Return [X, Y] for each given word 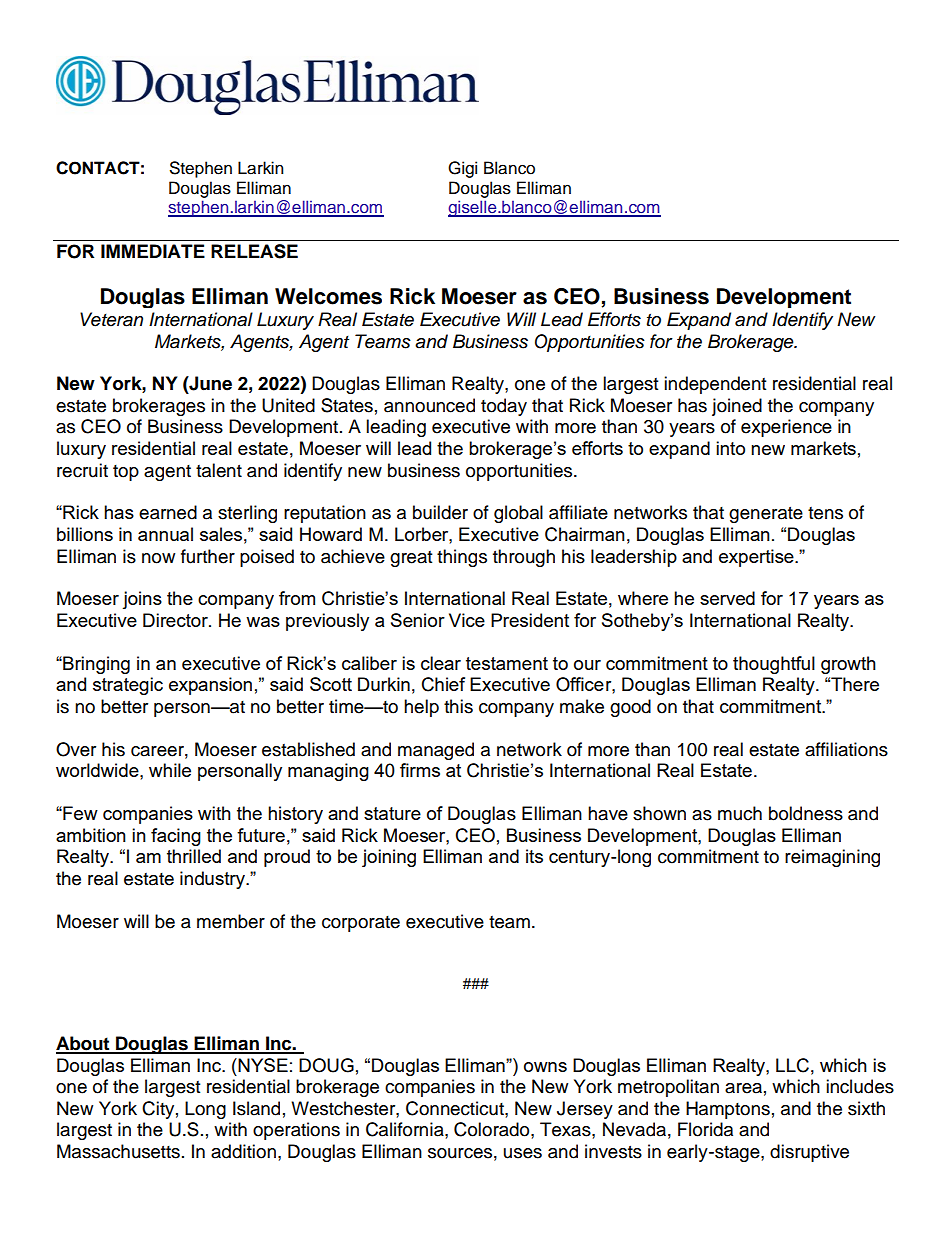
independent [715, 385]
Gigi [462, 169]
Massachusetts [118, 1151]
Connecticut [456, 1108]
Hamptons [728, 1110]
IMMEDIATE [153, 251]
